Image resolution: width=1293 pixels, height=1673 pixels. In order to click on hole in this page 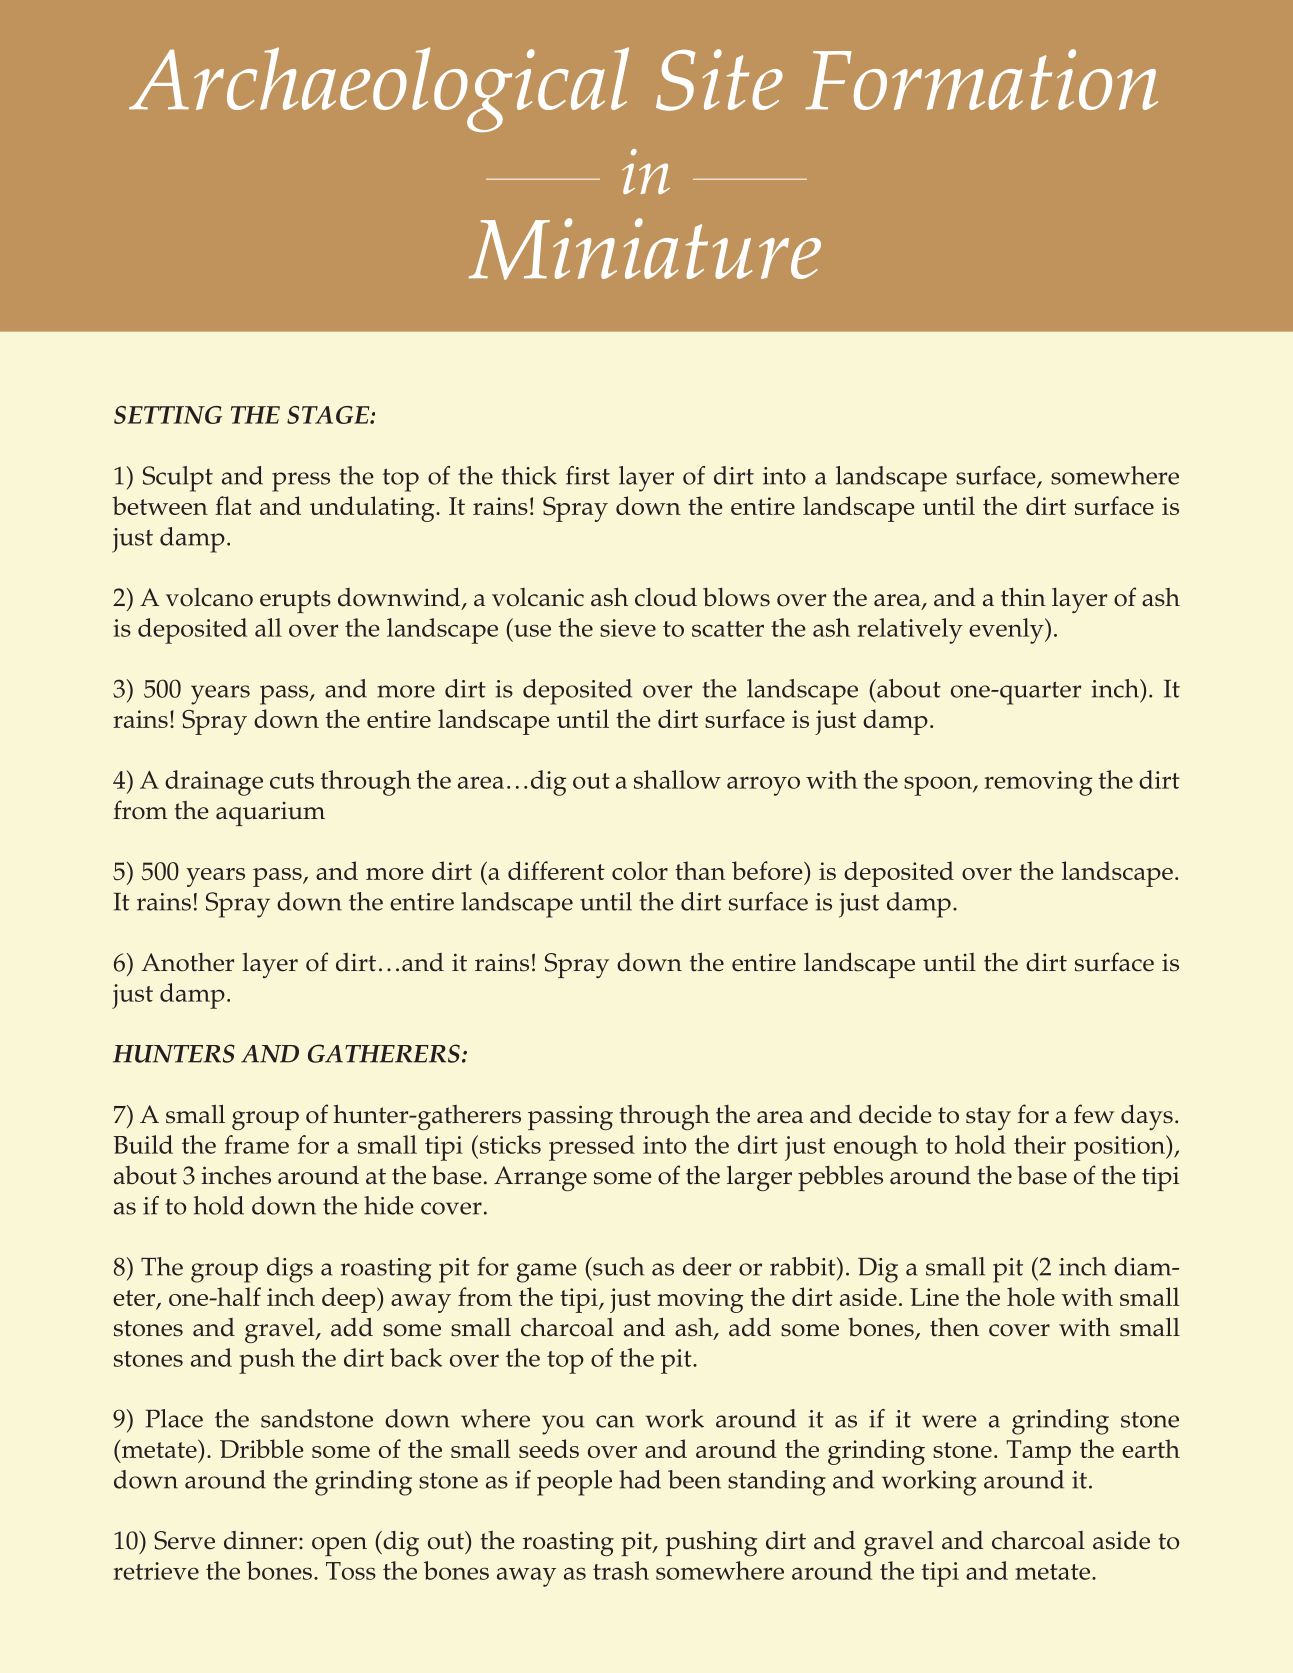, I will do `click(1031, 1296)`.
